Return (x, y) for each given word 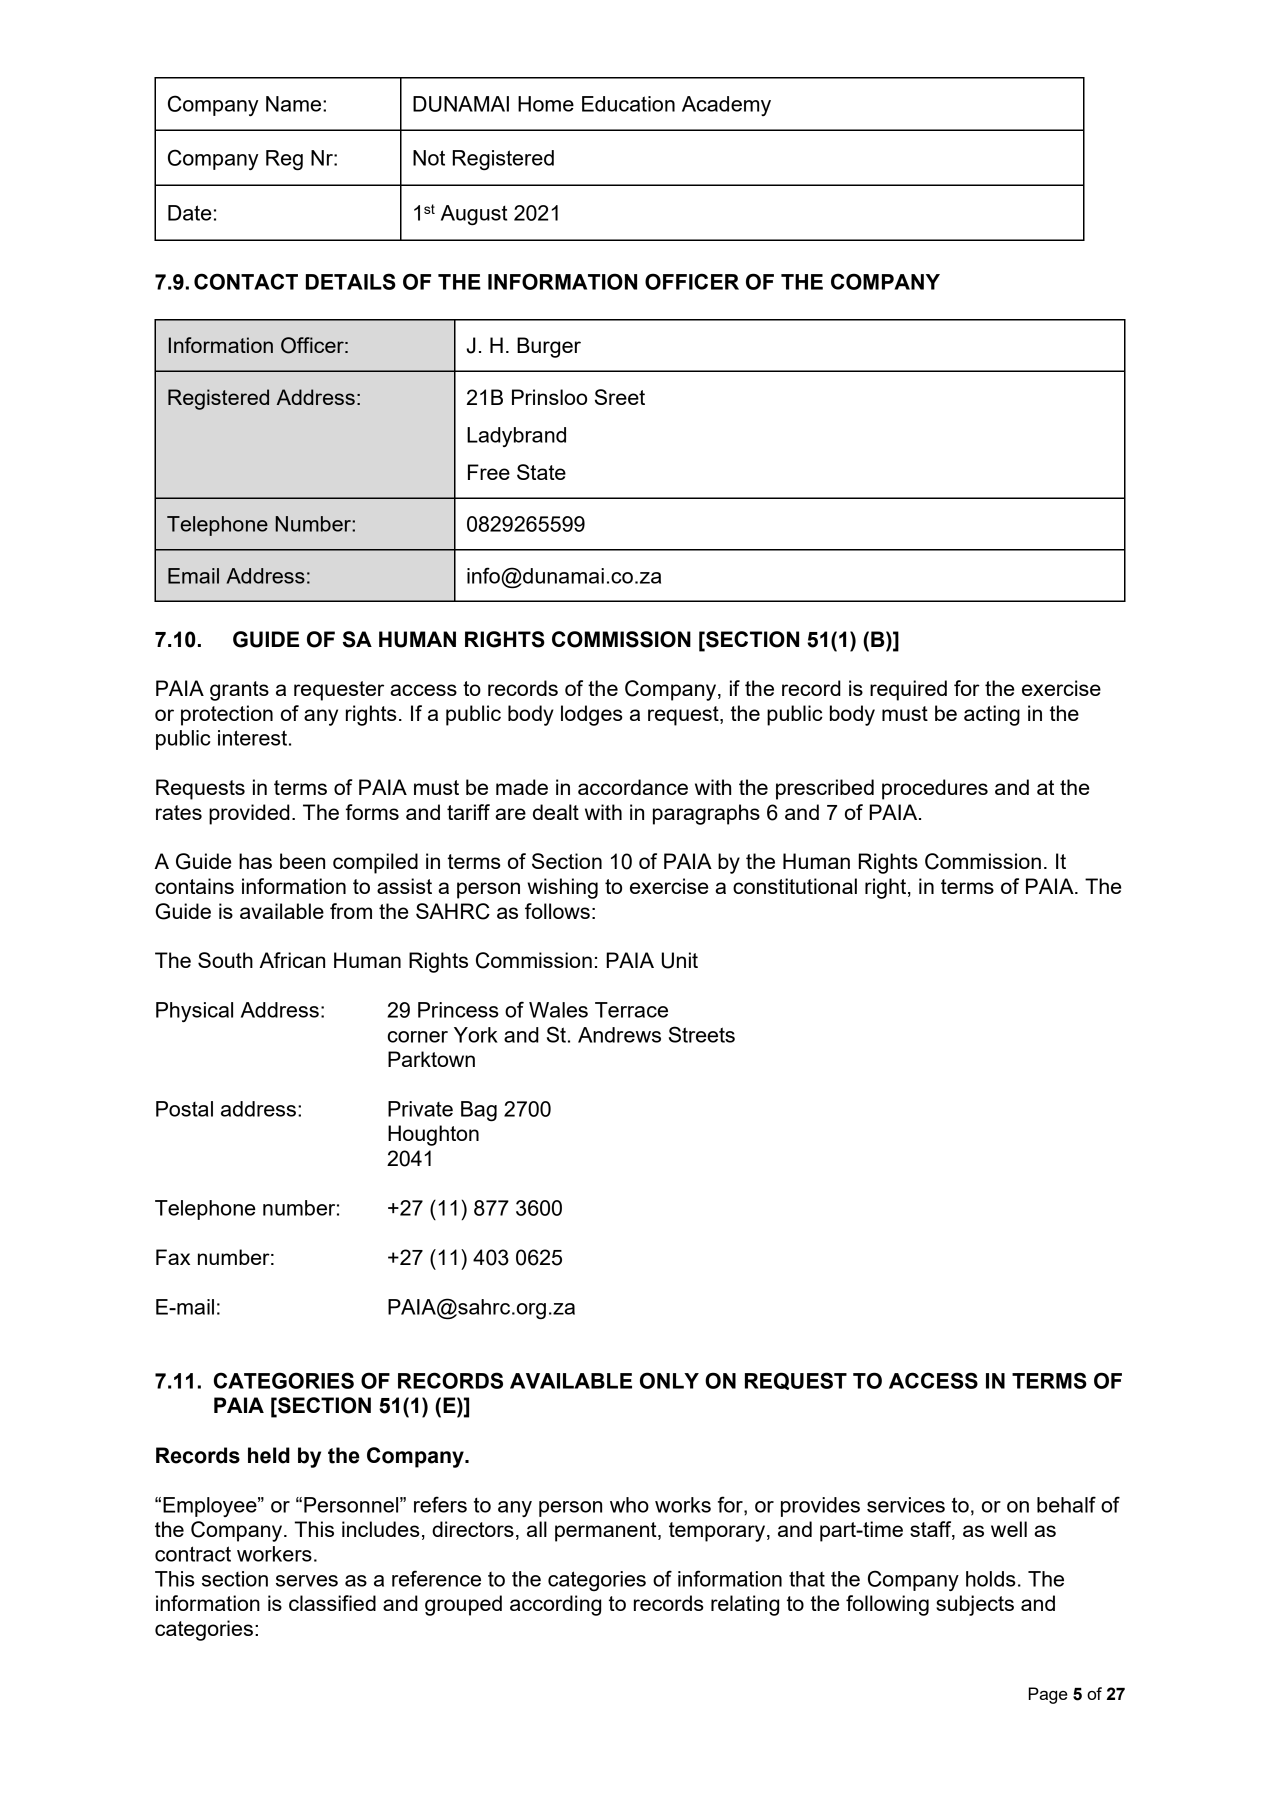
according (555, 1605)
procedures (935, 789)
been (302, 861)
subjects (975, 1605)
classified (332, 1603)
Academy (726, 106)
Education (628, 104)
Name (295, 104)
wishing (562, 888)
